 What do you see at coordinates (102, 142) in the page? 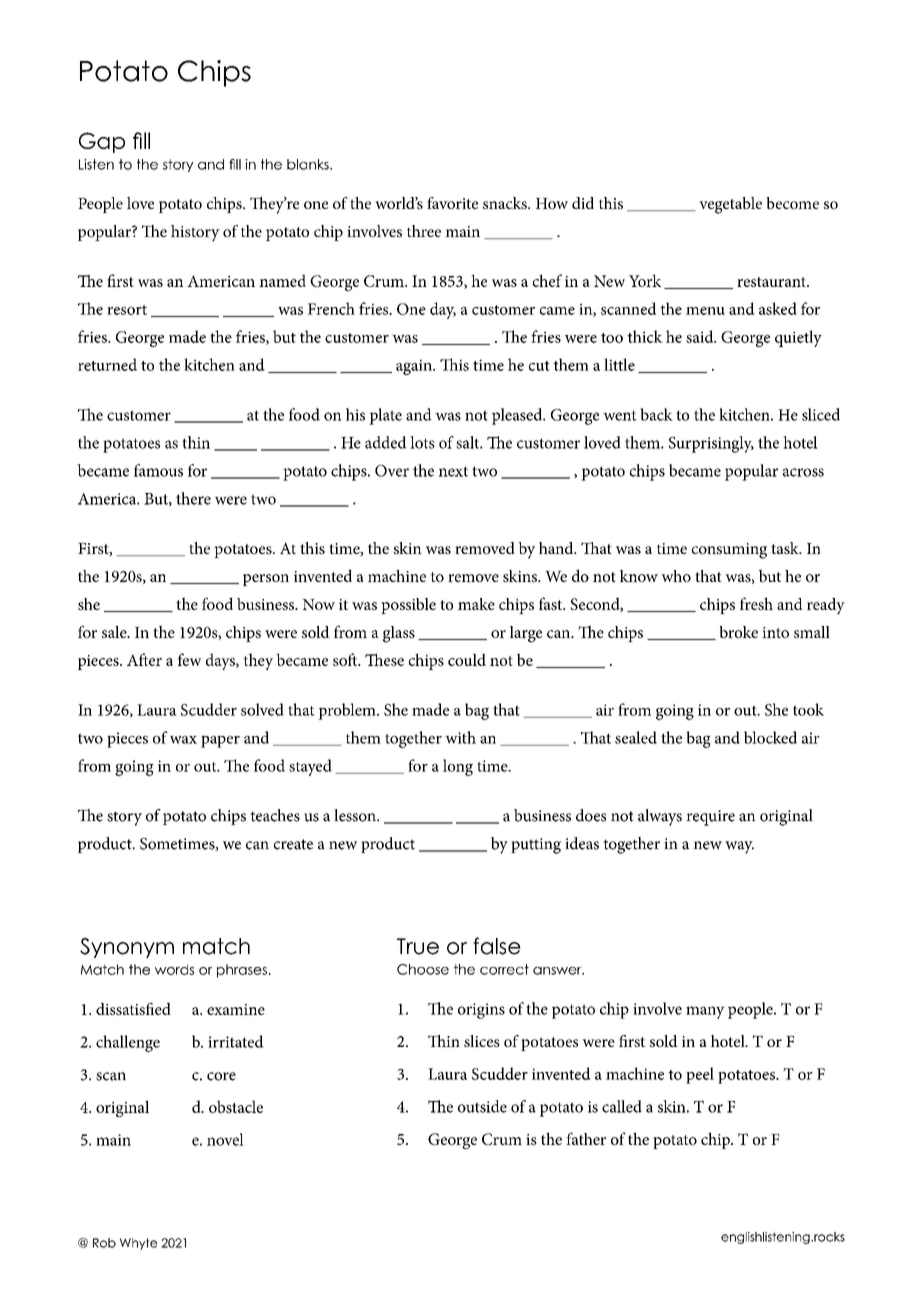
I see `Gap` at bounding box center [102, 142].
